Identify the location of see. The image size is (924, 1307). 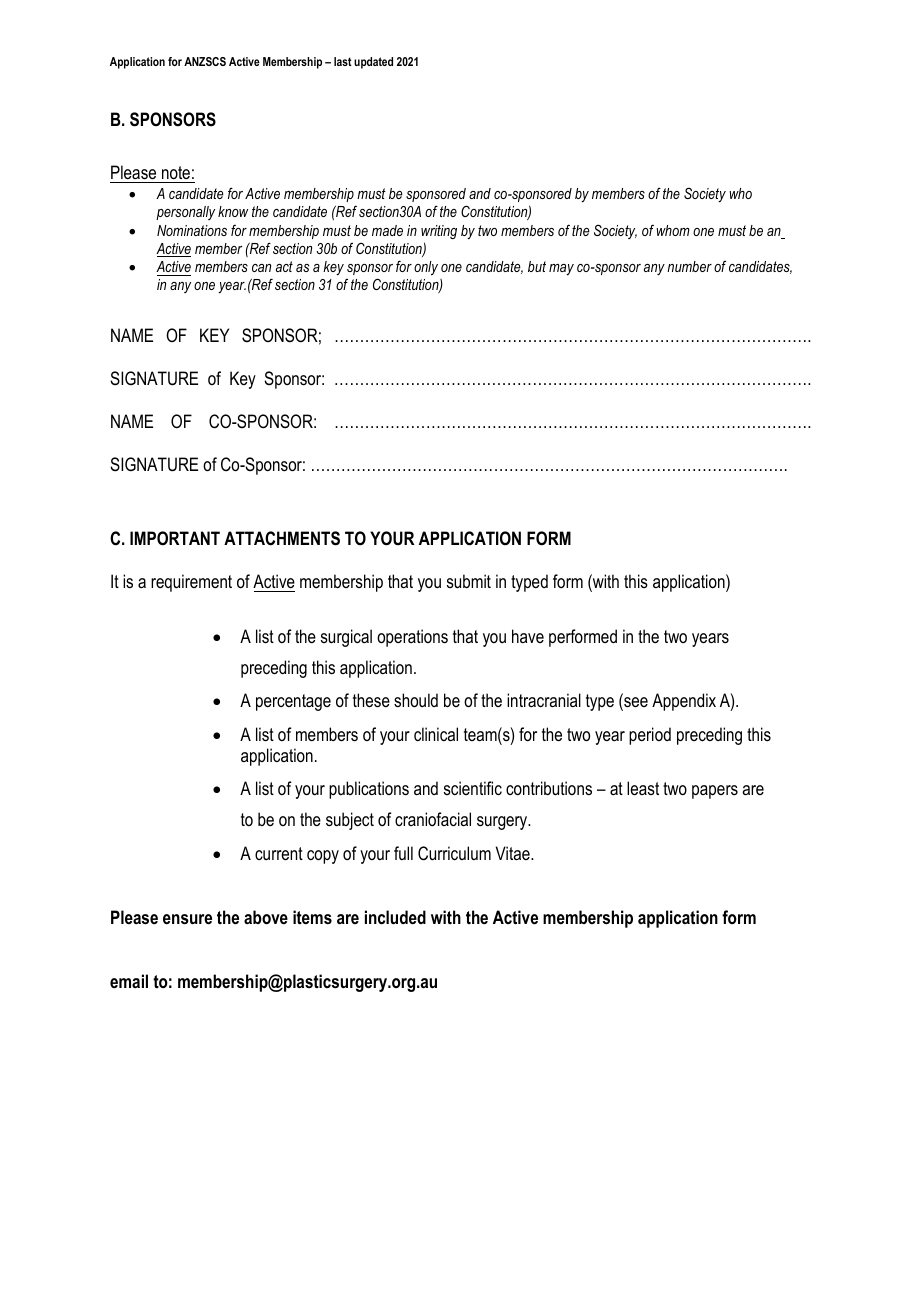
(635, 704).
